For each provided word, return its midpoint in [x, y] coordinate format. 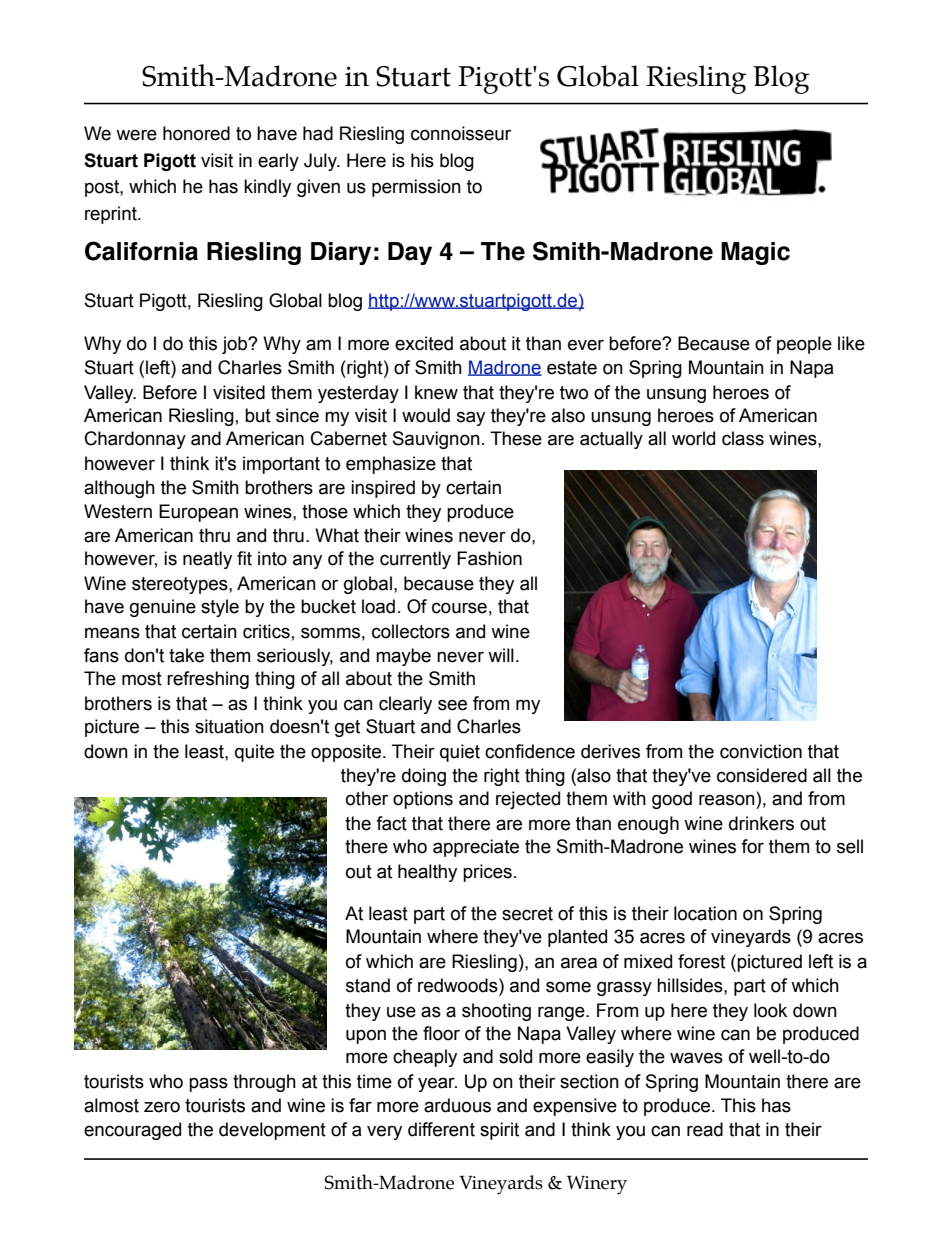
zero [162, 1107]
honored [196, 133]
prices [487, 873]
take [186, 655]
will [501, 655]
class [743, 438]
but [258, 415]
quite [254, 753]
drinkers [761, 823]
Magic [755, 253]
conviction [761, 751]
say [471, 418]
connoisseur [461, 133]
